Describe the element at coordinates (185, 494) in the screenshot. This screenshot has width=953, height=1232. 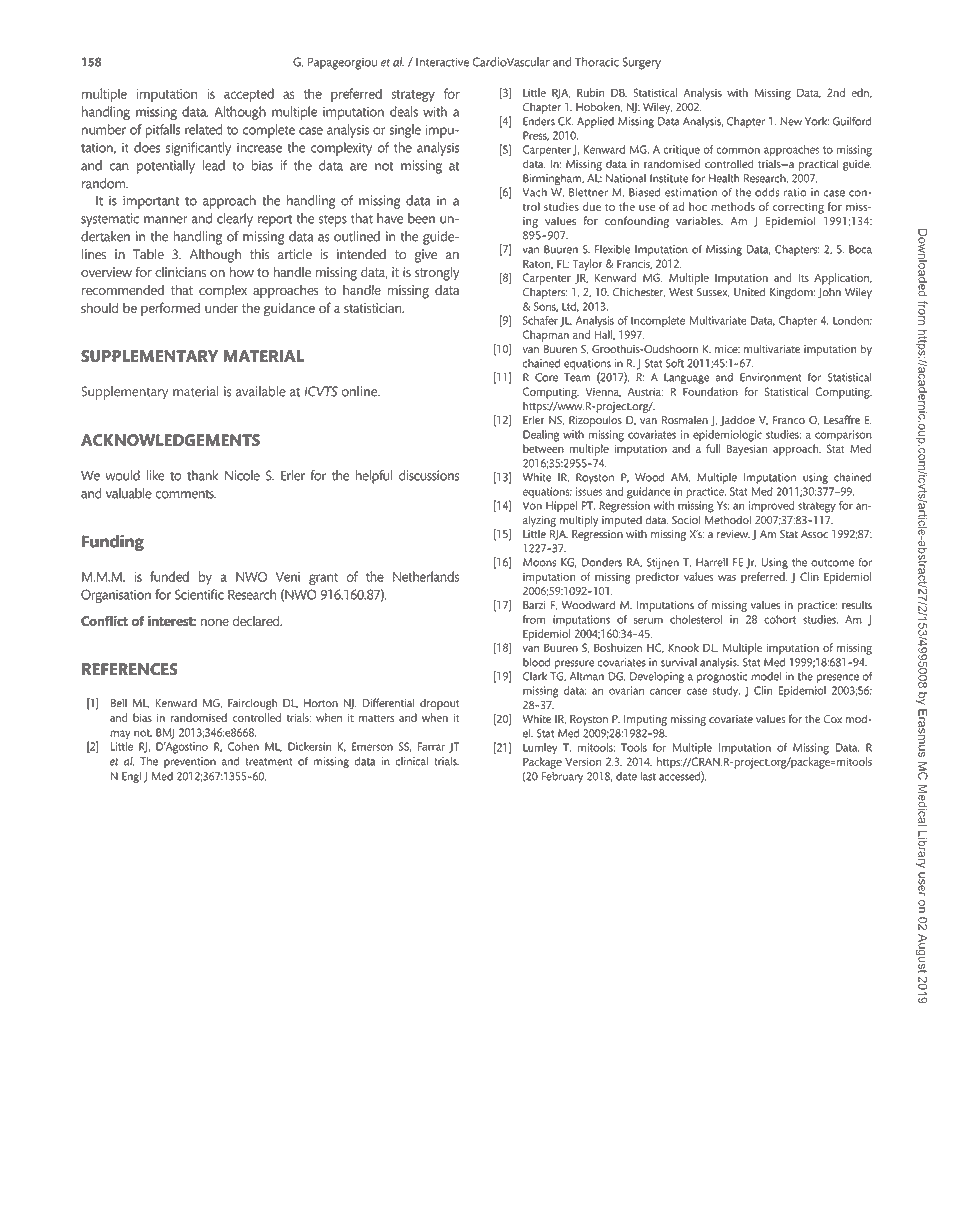
I see `comments` at that location.
